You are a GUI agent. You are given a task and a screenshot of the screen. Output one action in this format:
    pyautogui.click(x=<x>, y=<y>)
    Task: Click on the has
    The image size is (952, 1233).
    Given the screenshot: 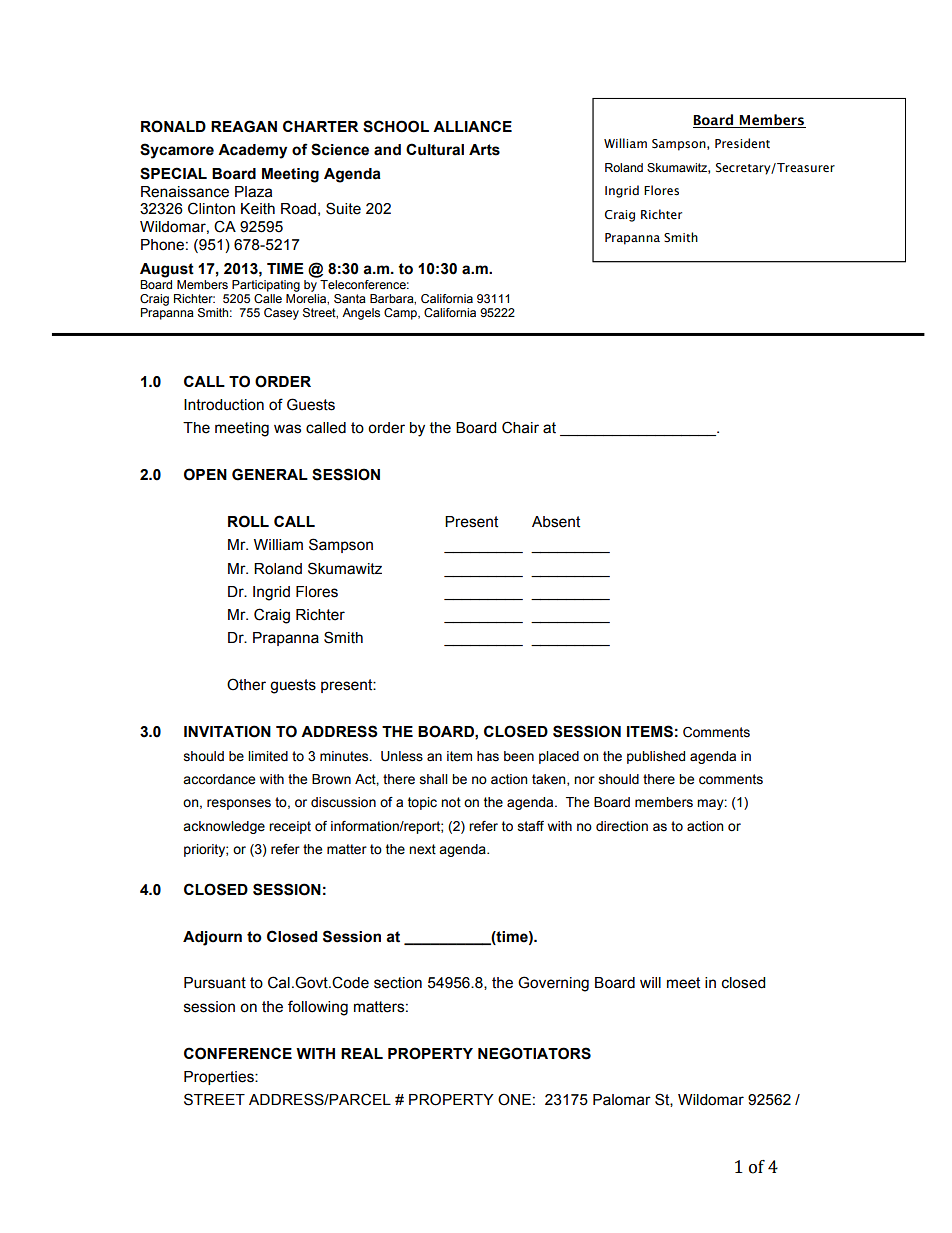 What is the action you would take?
    pyautogui.click(x=488, y=756)
